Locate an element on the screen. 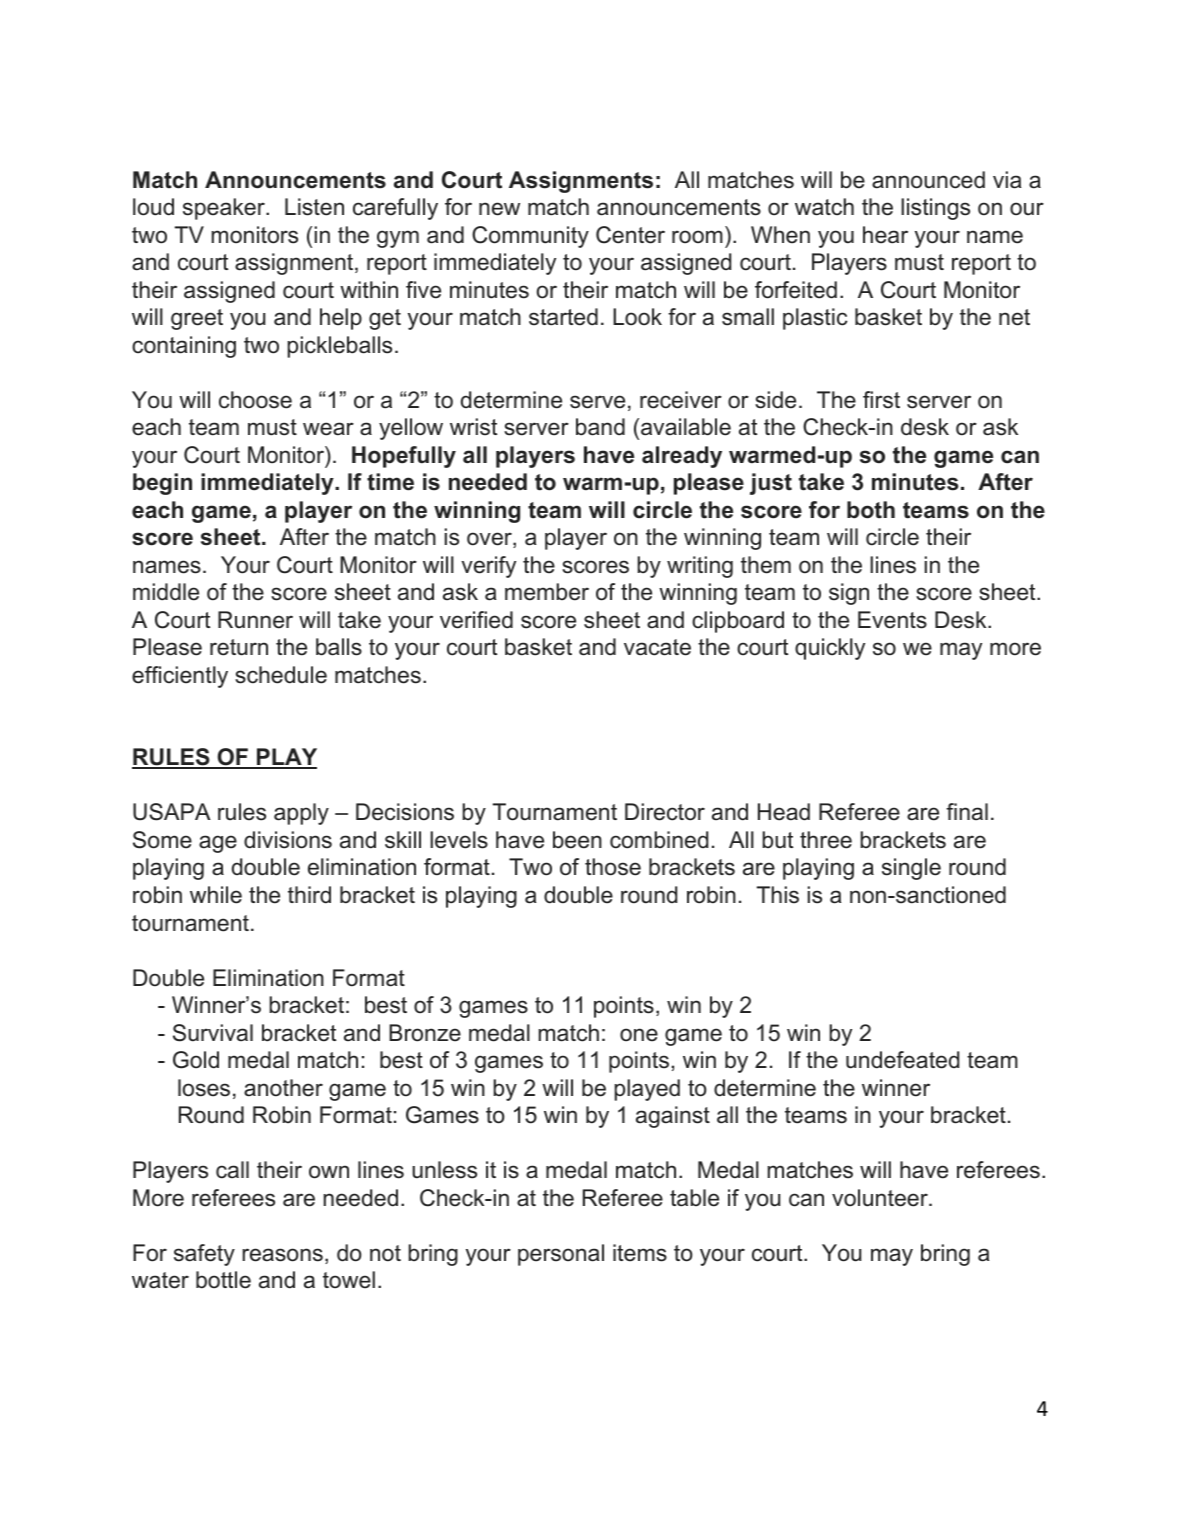  speaker is located at coordinates (225, 209).
